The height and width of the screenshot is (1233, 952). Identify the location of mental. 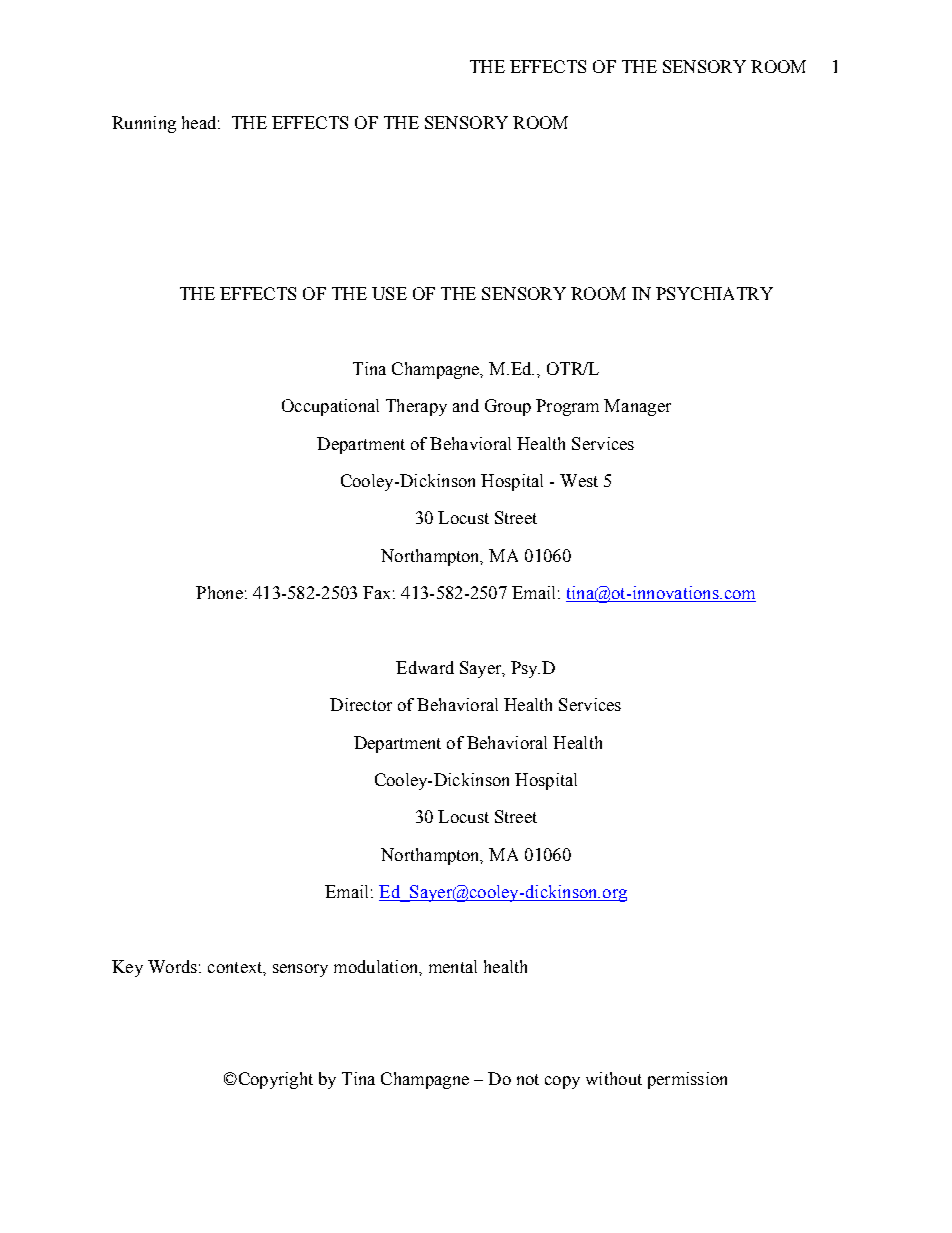
(453, 966).
